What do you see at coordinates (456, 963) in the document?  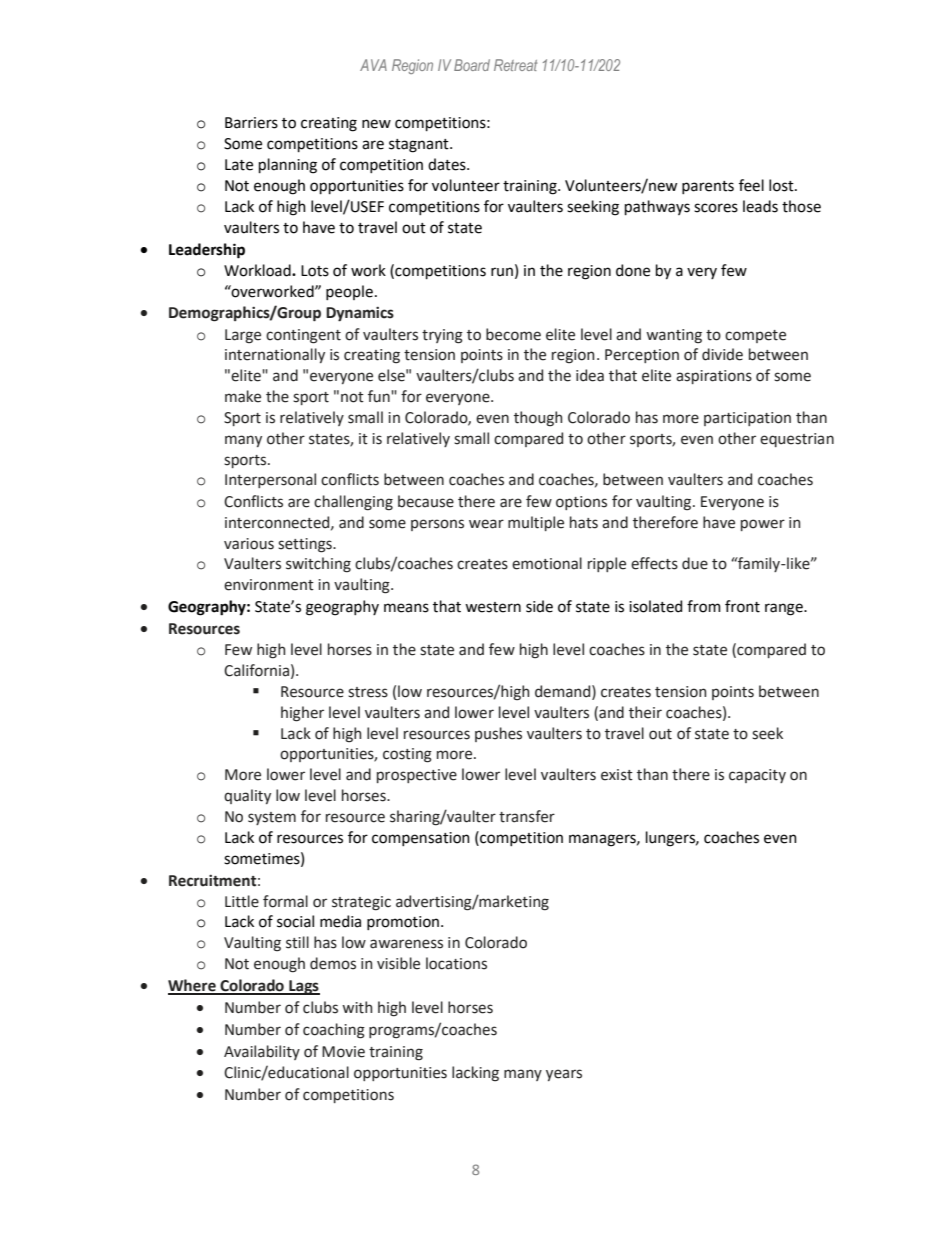 I see `locations` at bounding box center [456, 963].
